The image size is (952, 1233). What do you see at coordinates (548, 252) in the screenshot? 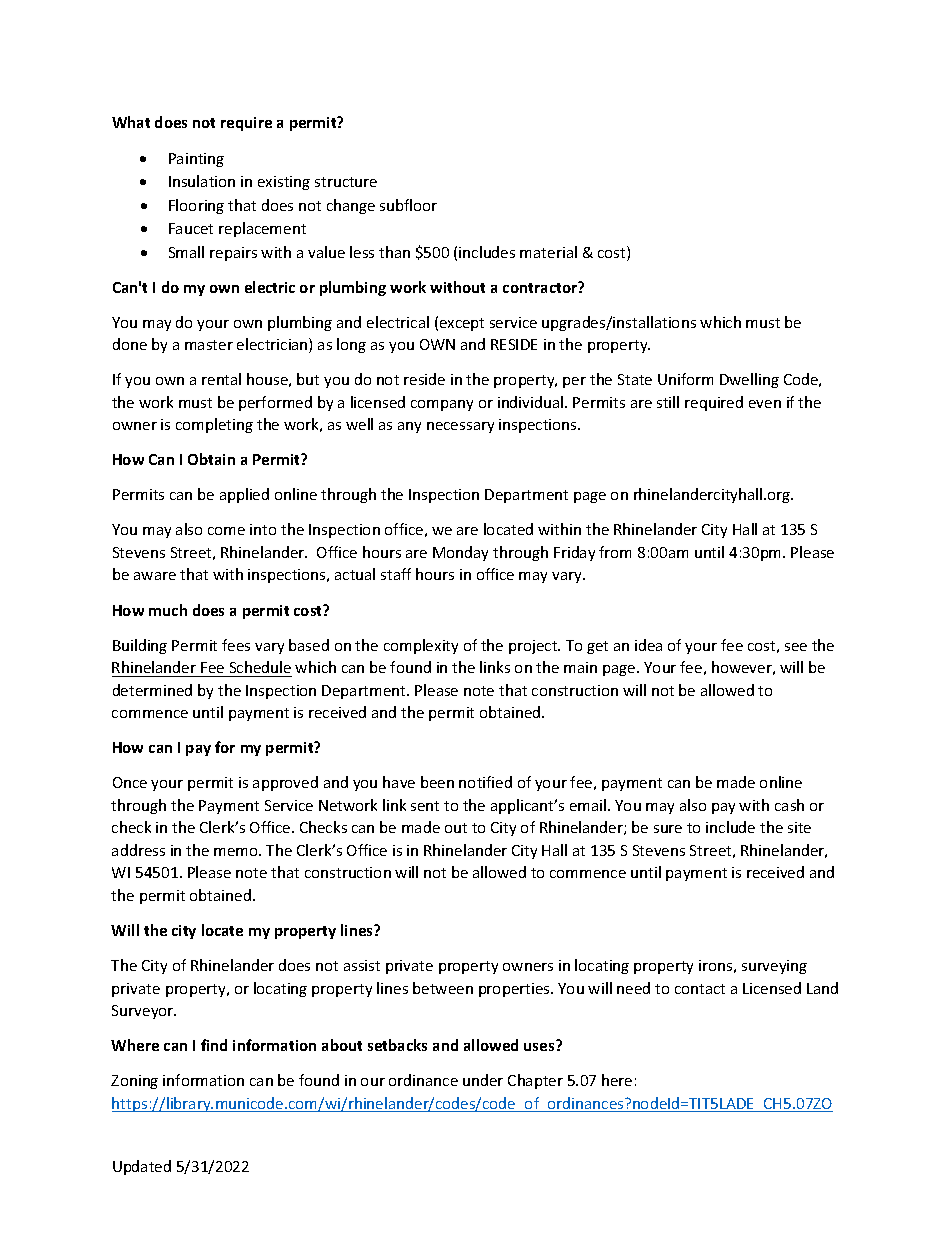
I see `material` at bounding box center [548, 252].
